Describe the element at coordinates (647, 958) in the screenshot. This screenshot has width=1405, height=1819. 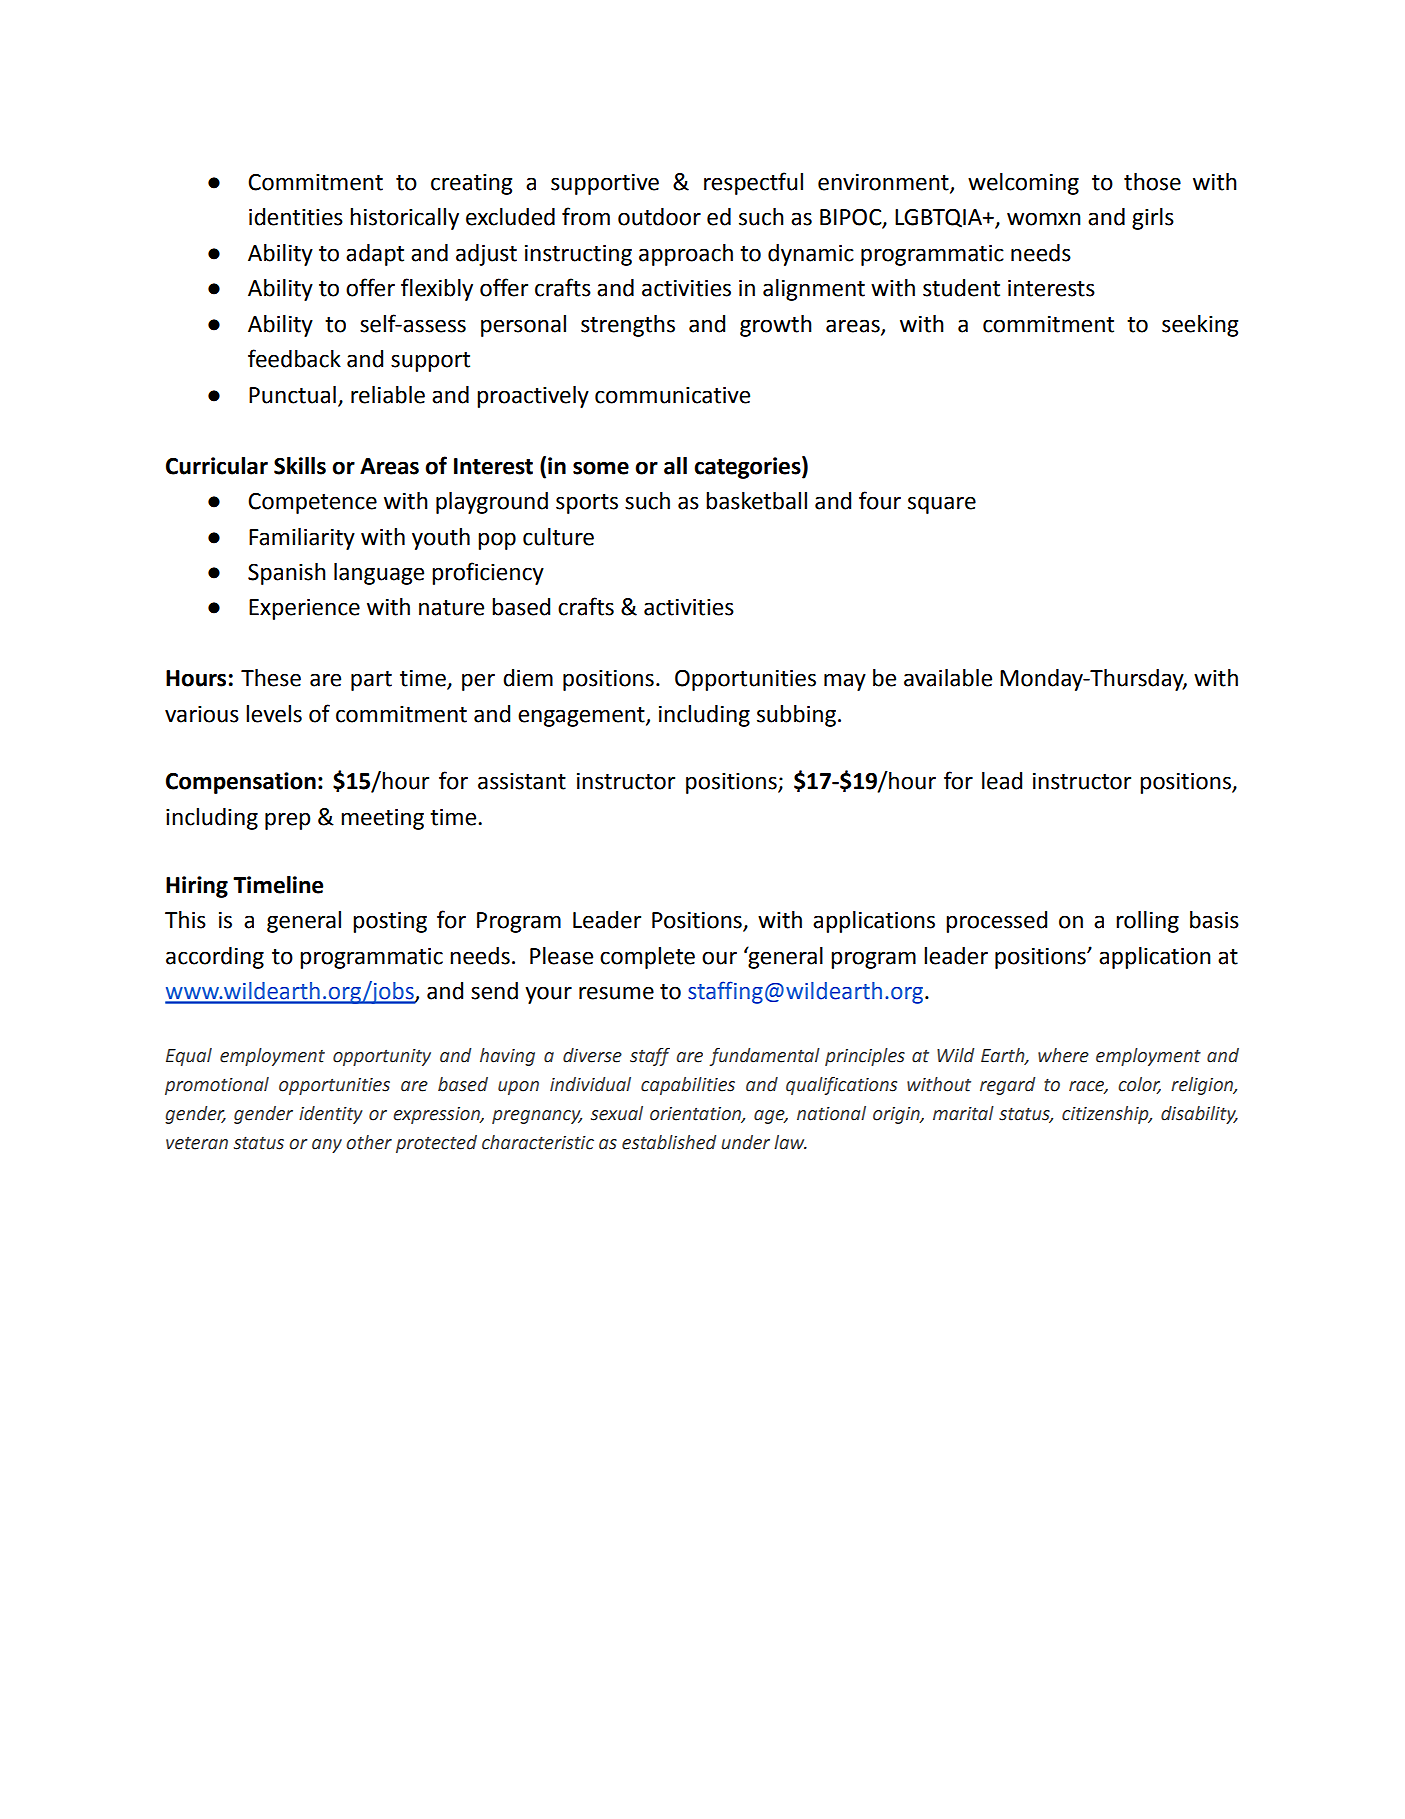
I see `complete` at that location.
